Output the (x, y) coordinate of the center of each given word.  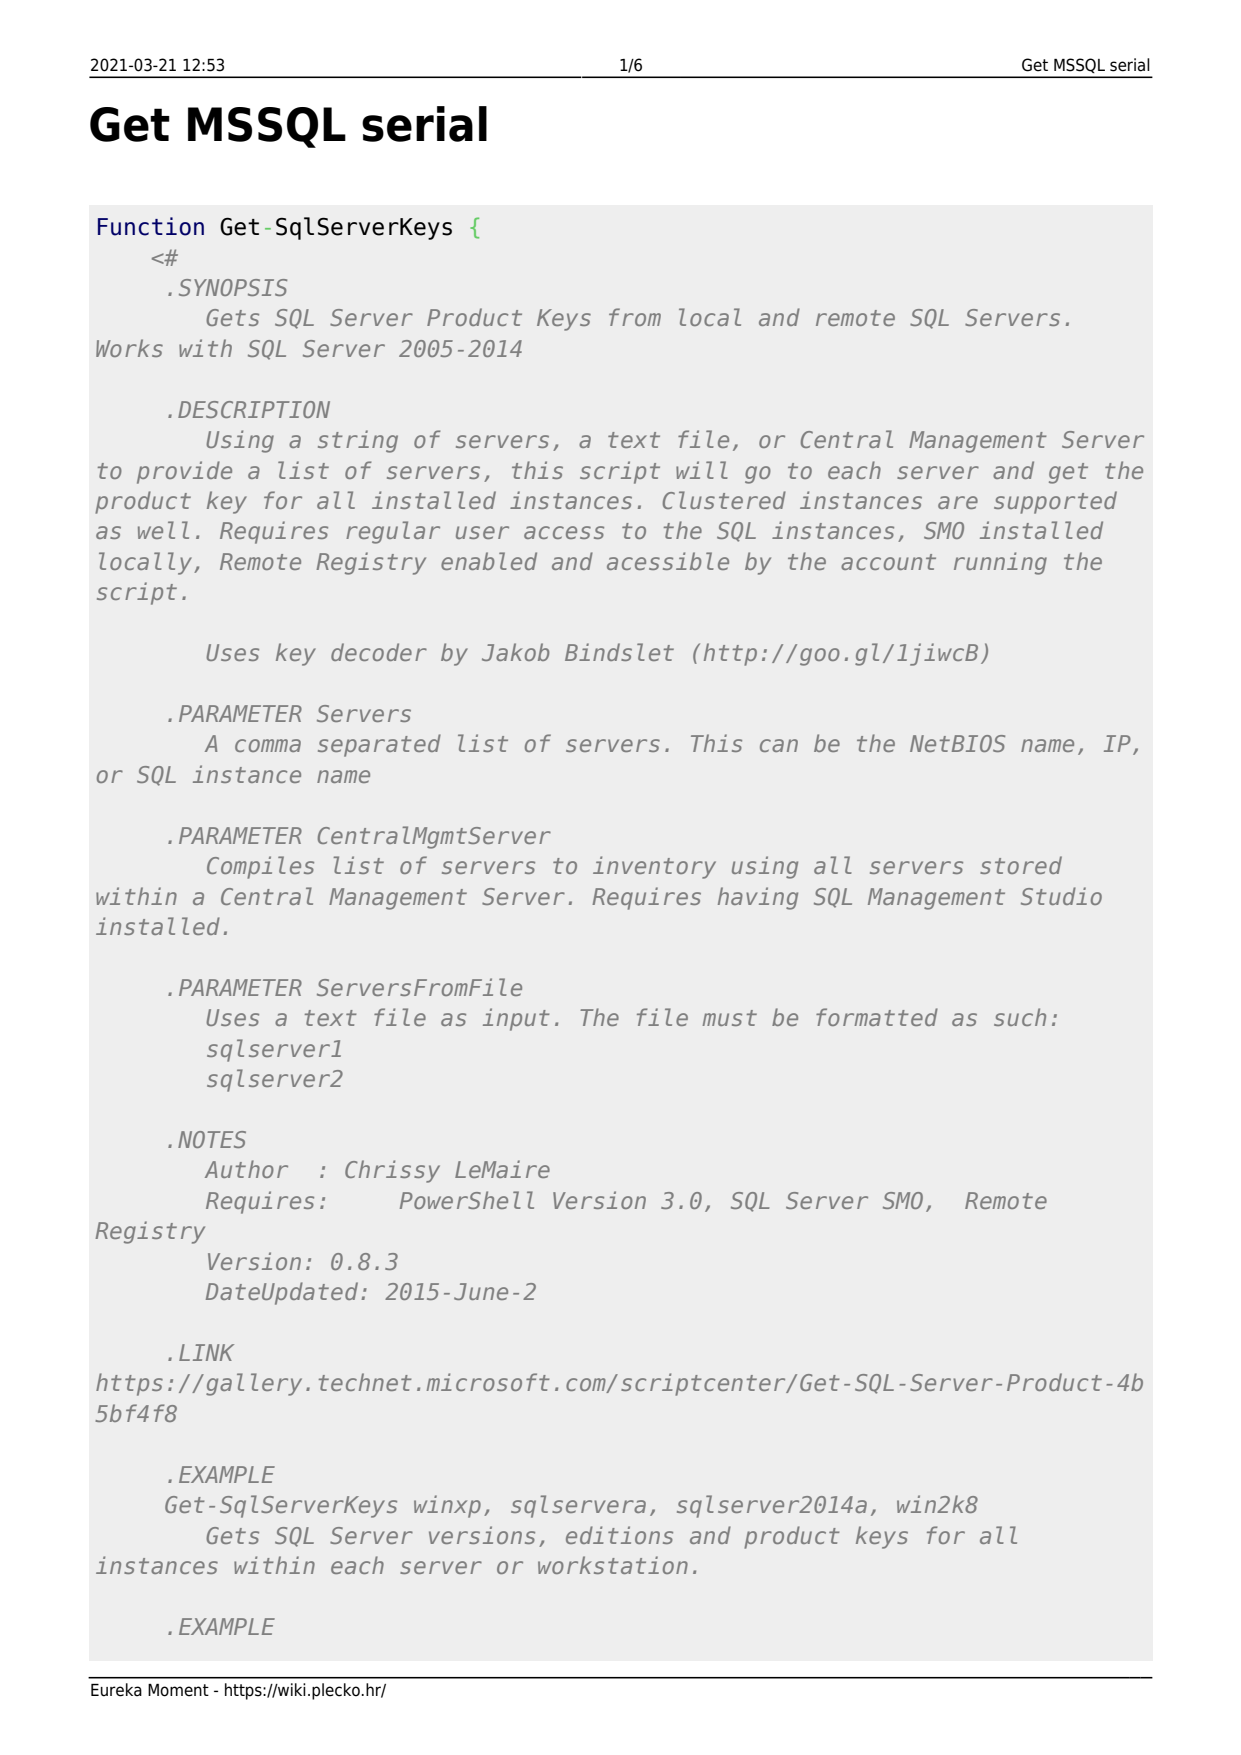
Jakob (515, 652)
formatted (877, 1017)
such (1020, 1017)
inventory (654, 867)
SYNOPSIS (233, 287)
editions (619, 1535)
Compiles (260, 867)
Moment (178, 1690)
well (163, 530)
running (1000, 563)
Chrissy (392, 1171)
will (702, 470)
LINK (206, 1352)
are (958, 502)
